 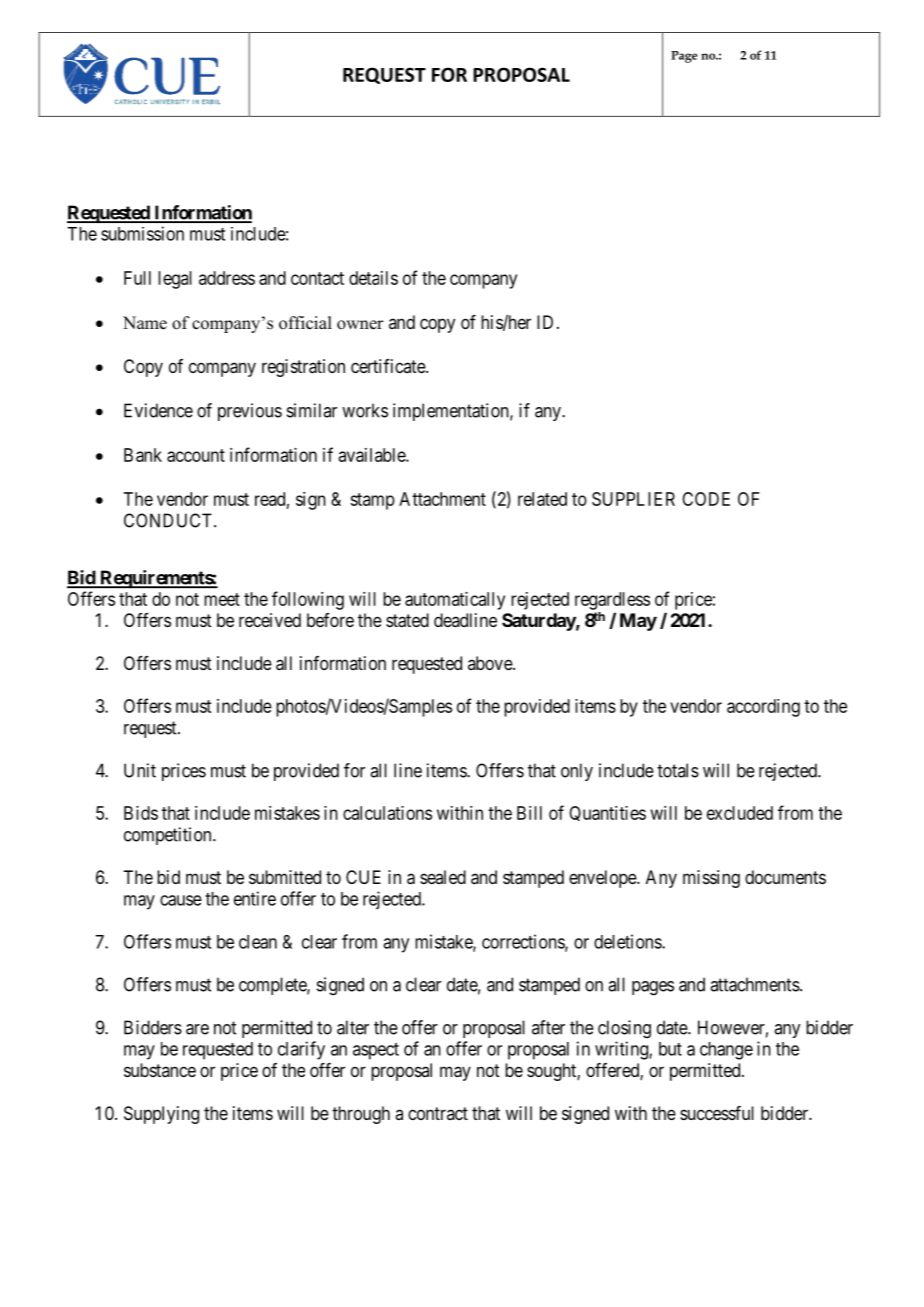 I want to click on according, so click(x=763, y=708).
